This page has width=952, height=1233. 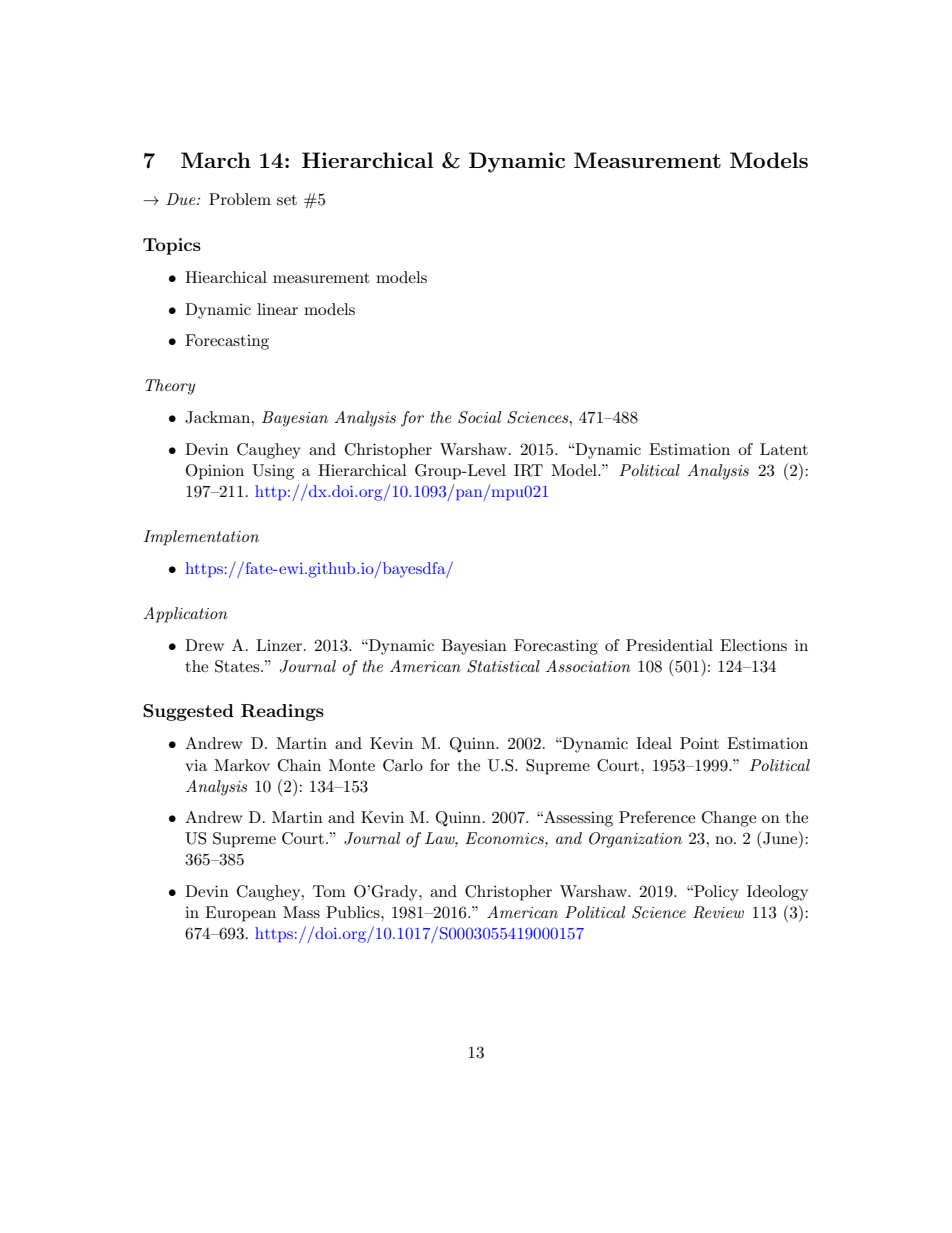 What do you see at coordinates (240, 199) in the page?
I see `Problem` at bounding box center [240, 199].
